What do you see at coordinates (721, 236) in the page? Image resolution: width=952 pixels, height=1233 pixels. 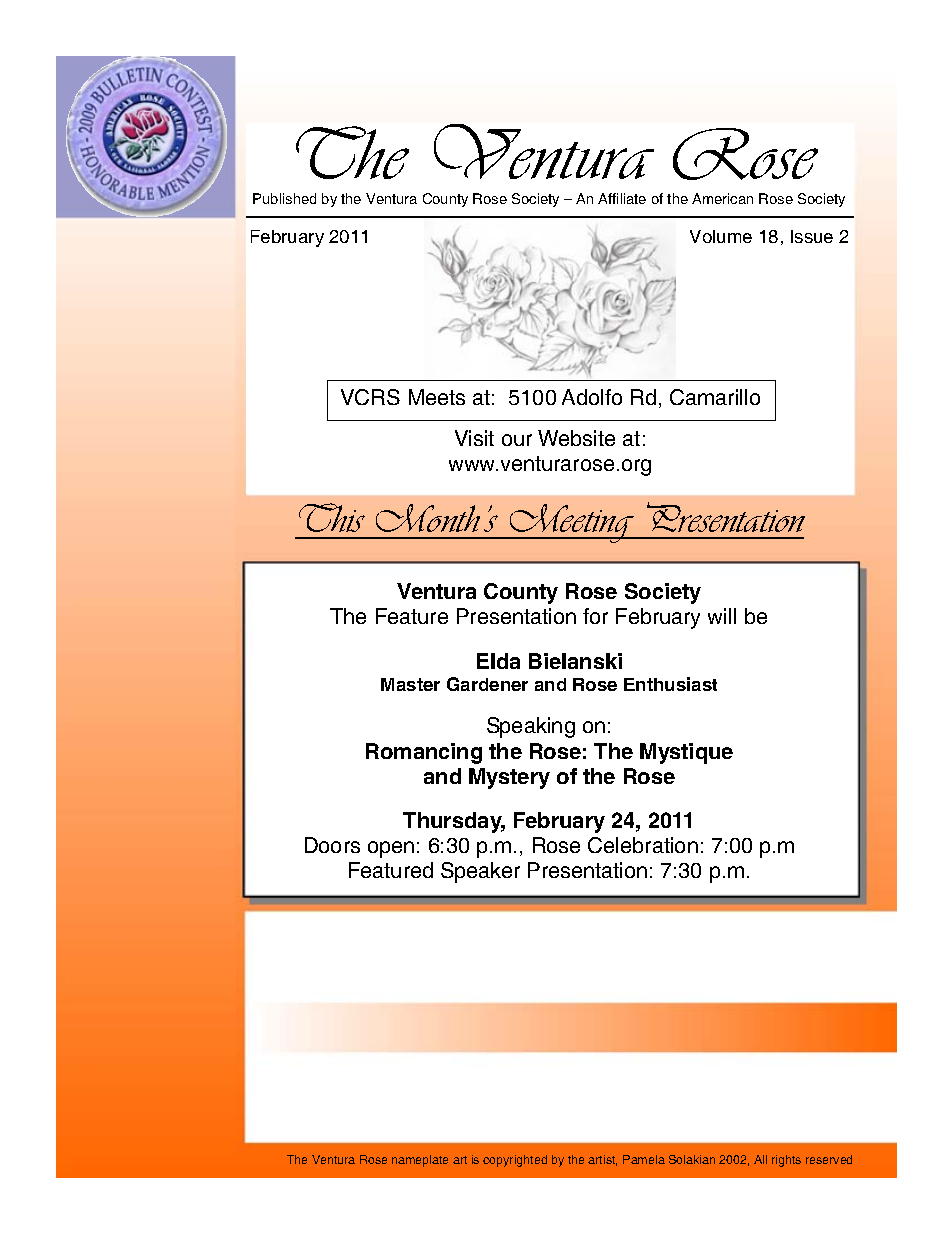 I see `Volume` at bounding box center [721, 236].
